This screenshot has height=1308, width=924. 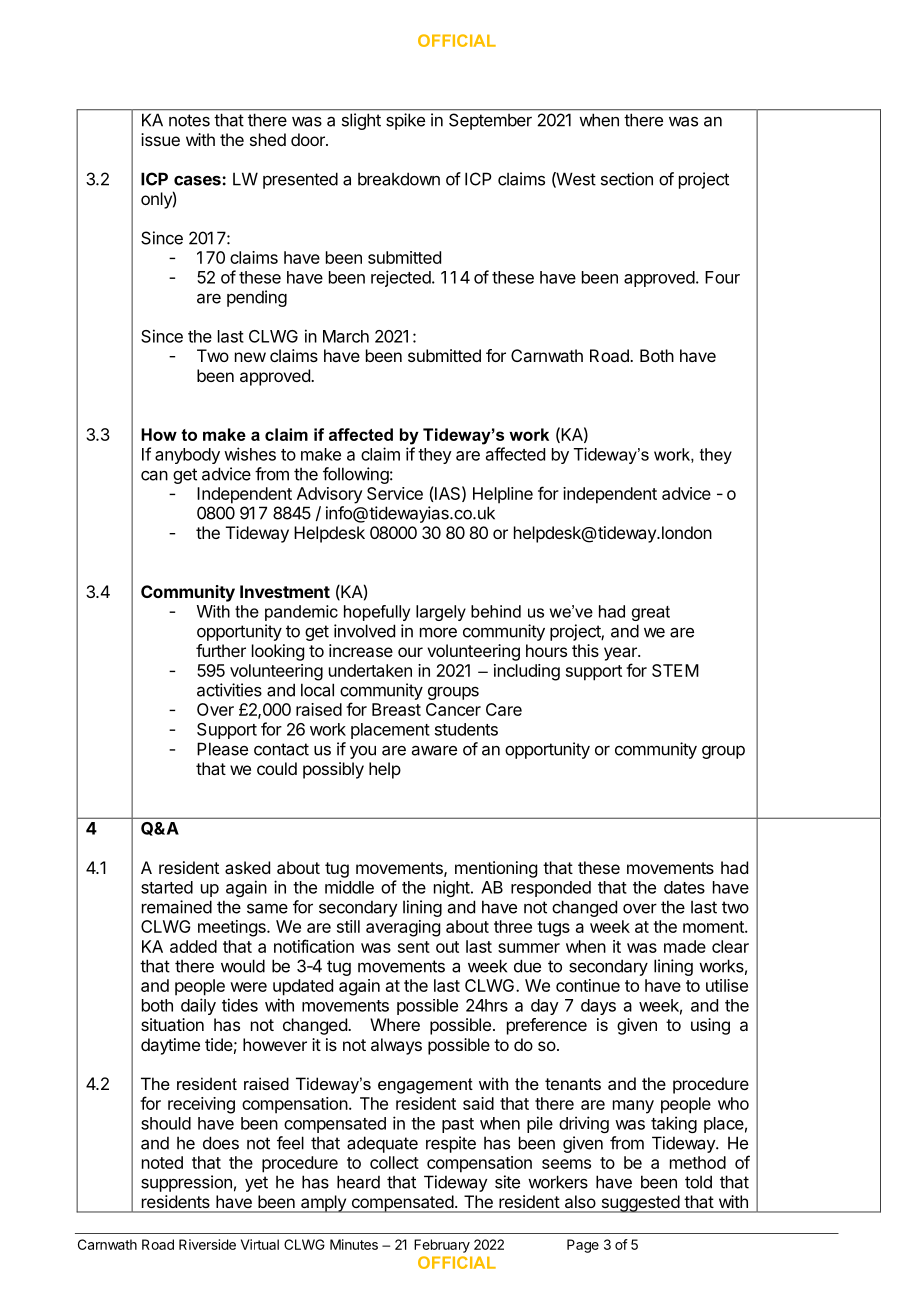 What do you see at coordinates (442, 1246) in the screenshot?
I see `February` at bounding box center [442, 1246].
